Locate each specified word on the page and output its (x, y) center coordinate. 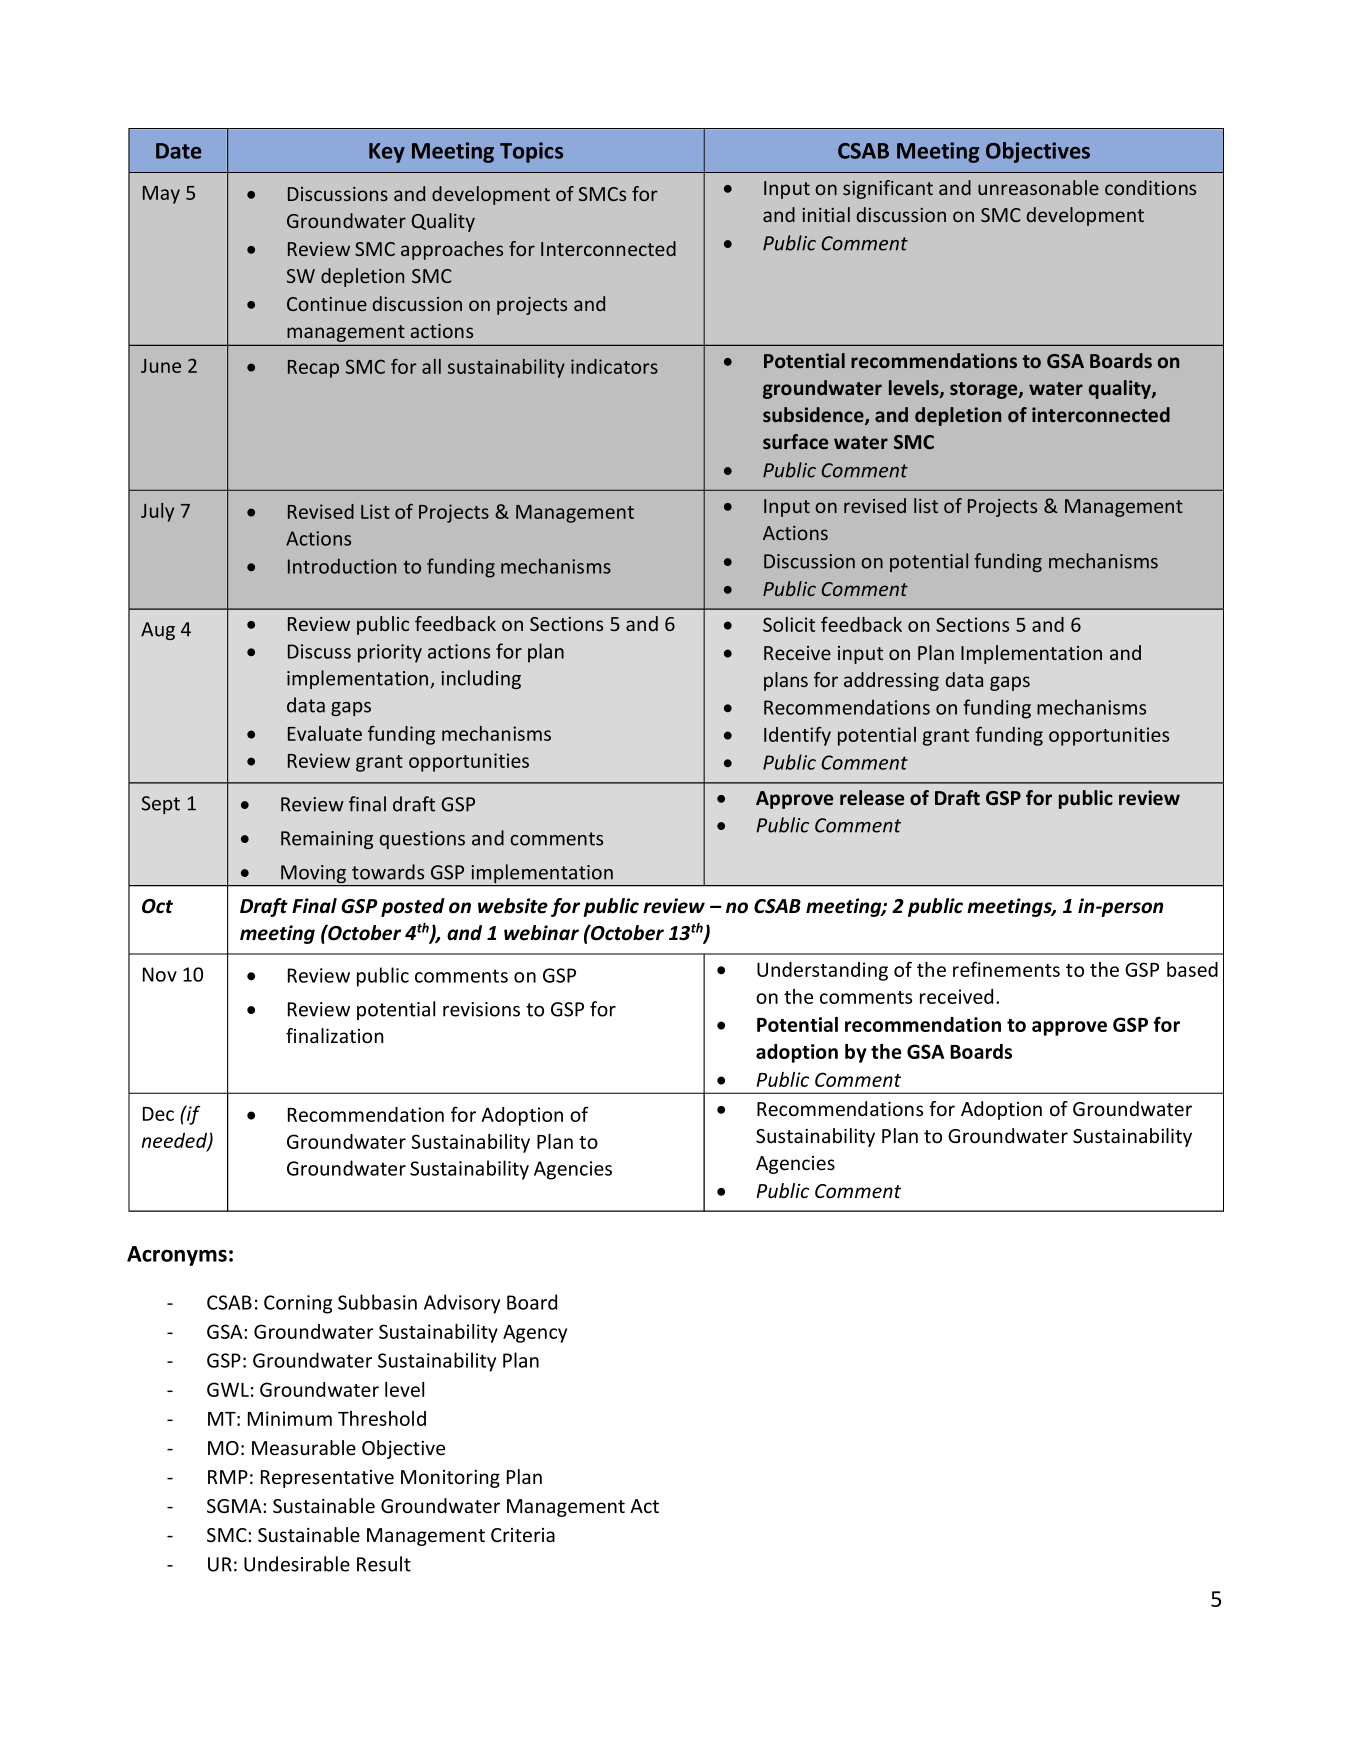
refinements (1006, 969)
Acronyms (177, 1256)
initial (826, 214)
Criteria (523, 1535)
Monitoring (450, 1479)
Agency (535, 1334)
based (1192, 969)
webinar (541, 933)
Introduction (342, 566)
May (161, 195)
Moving (314, 875)
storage (985, 390)
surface (795, 441)
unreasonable (1038, 187)
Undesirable (297, 1564)
